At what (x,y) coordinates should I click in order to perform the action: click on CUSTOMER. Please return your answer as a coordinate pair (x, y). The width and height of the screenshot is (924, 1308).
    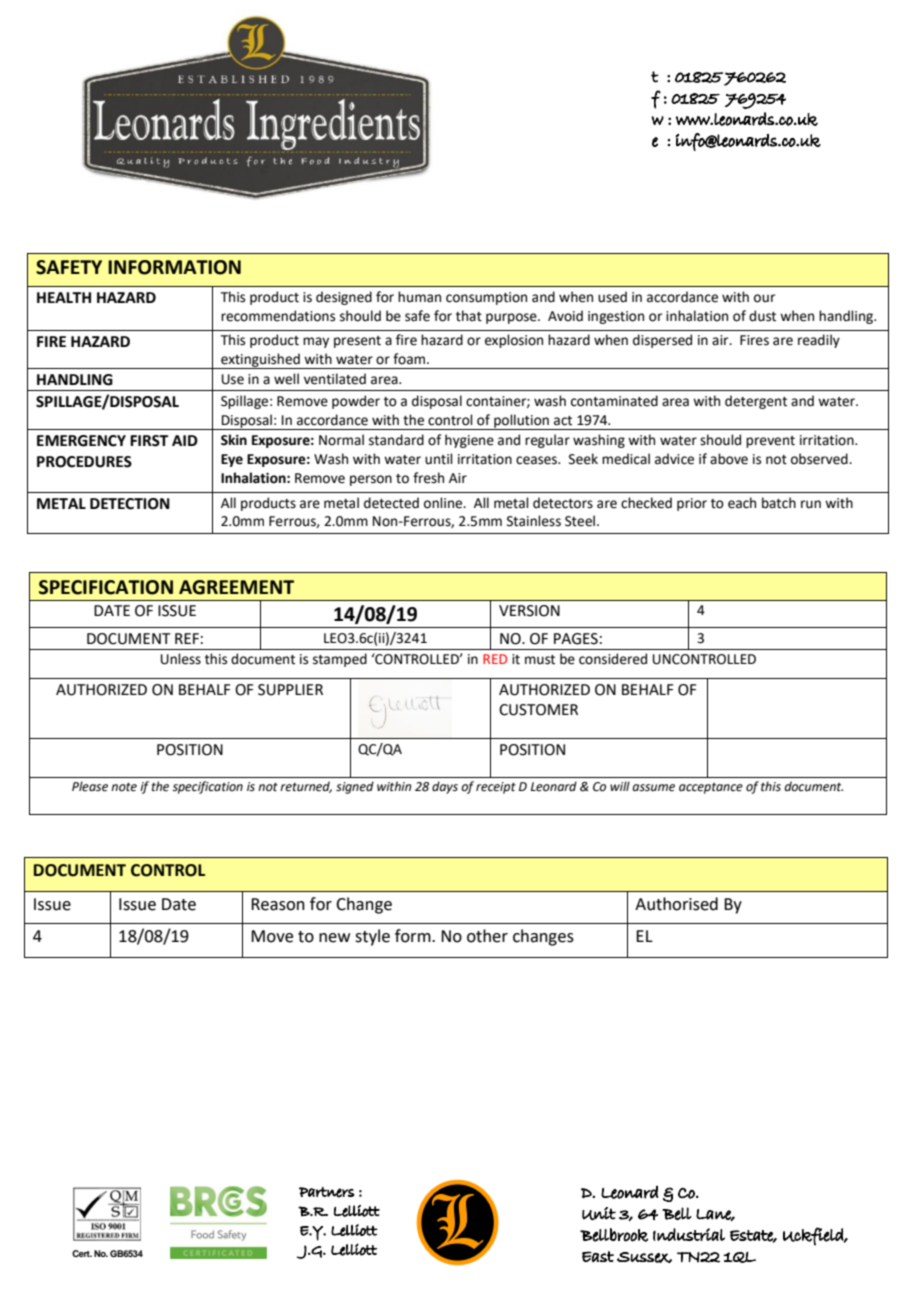
    Looking at the image, I should click on (538, 710).
